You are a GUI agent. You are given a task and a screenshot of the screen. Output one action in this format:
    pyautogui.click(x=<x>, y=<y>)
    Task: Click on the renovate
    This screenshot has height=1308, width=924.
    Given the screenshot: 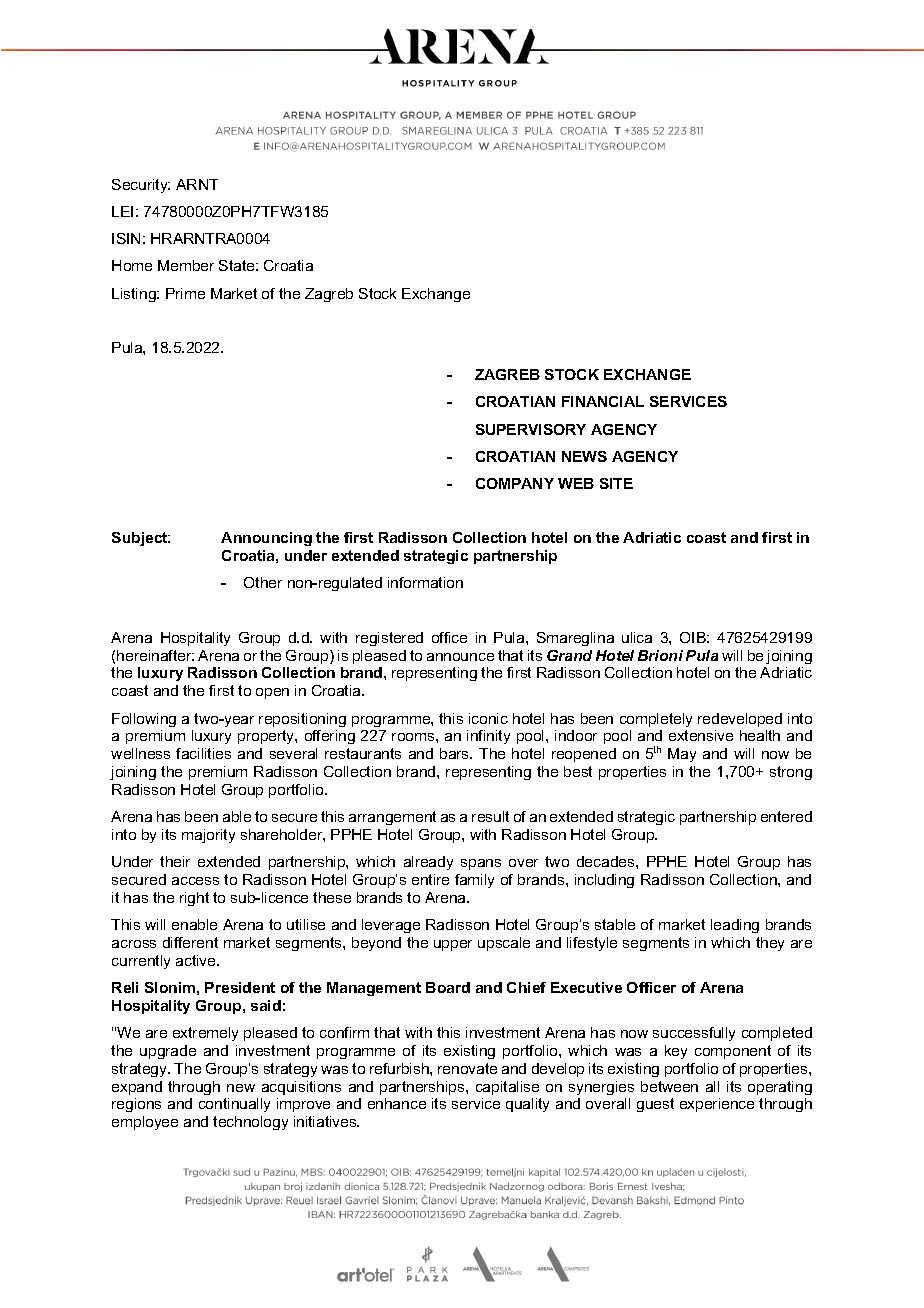 What is the action you would take?
    pyautogui.click(x=467, y=1068)
